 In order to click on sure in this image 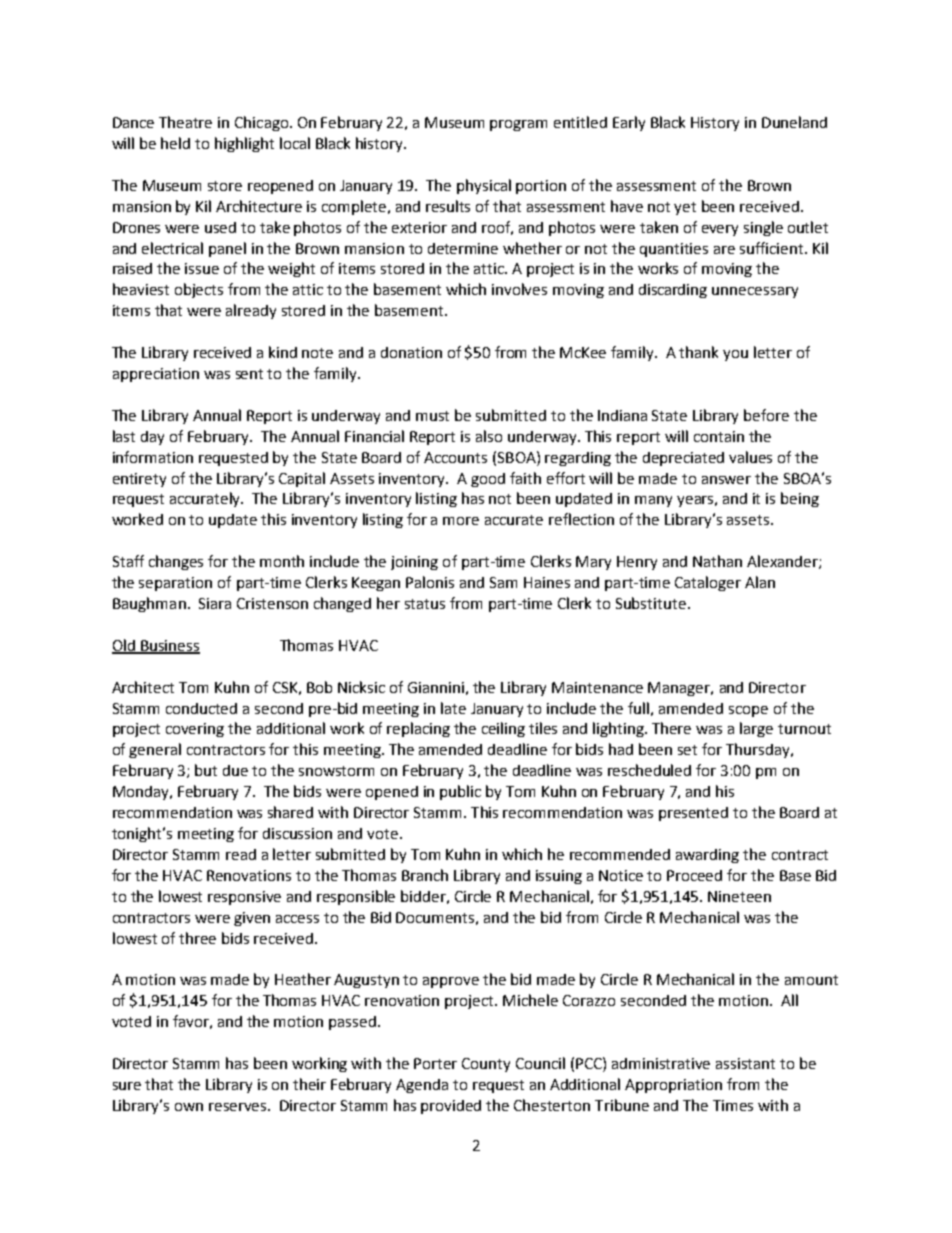, I will do `click(127, 1086)`.
